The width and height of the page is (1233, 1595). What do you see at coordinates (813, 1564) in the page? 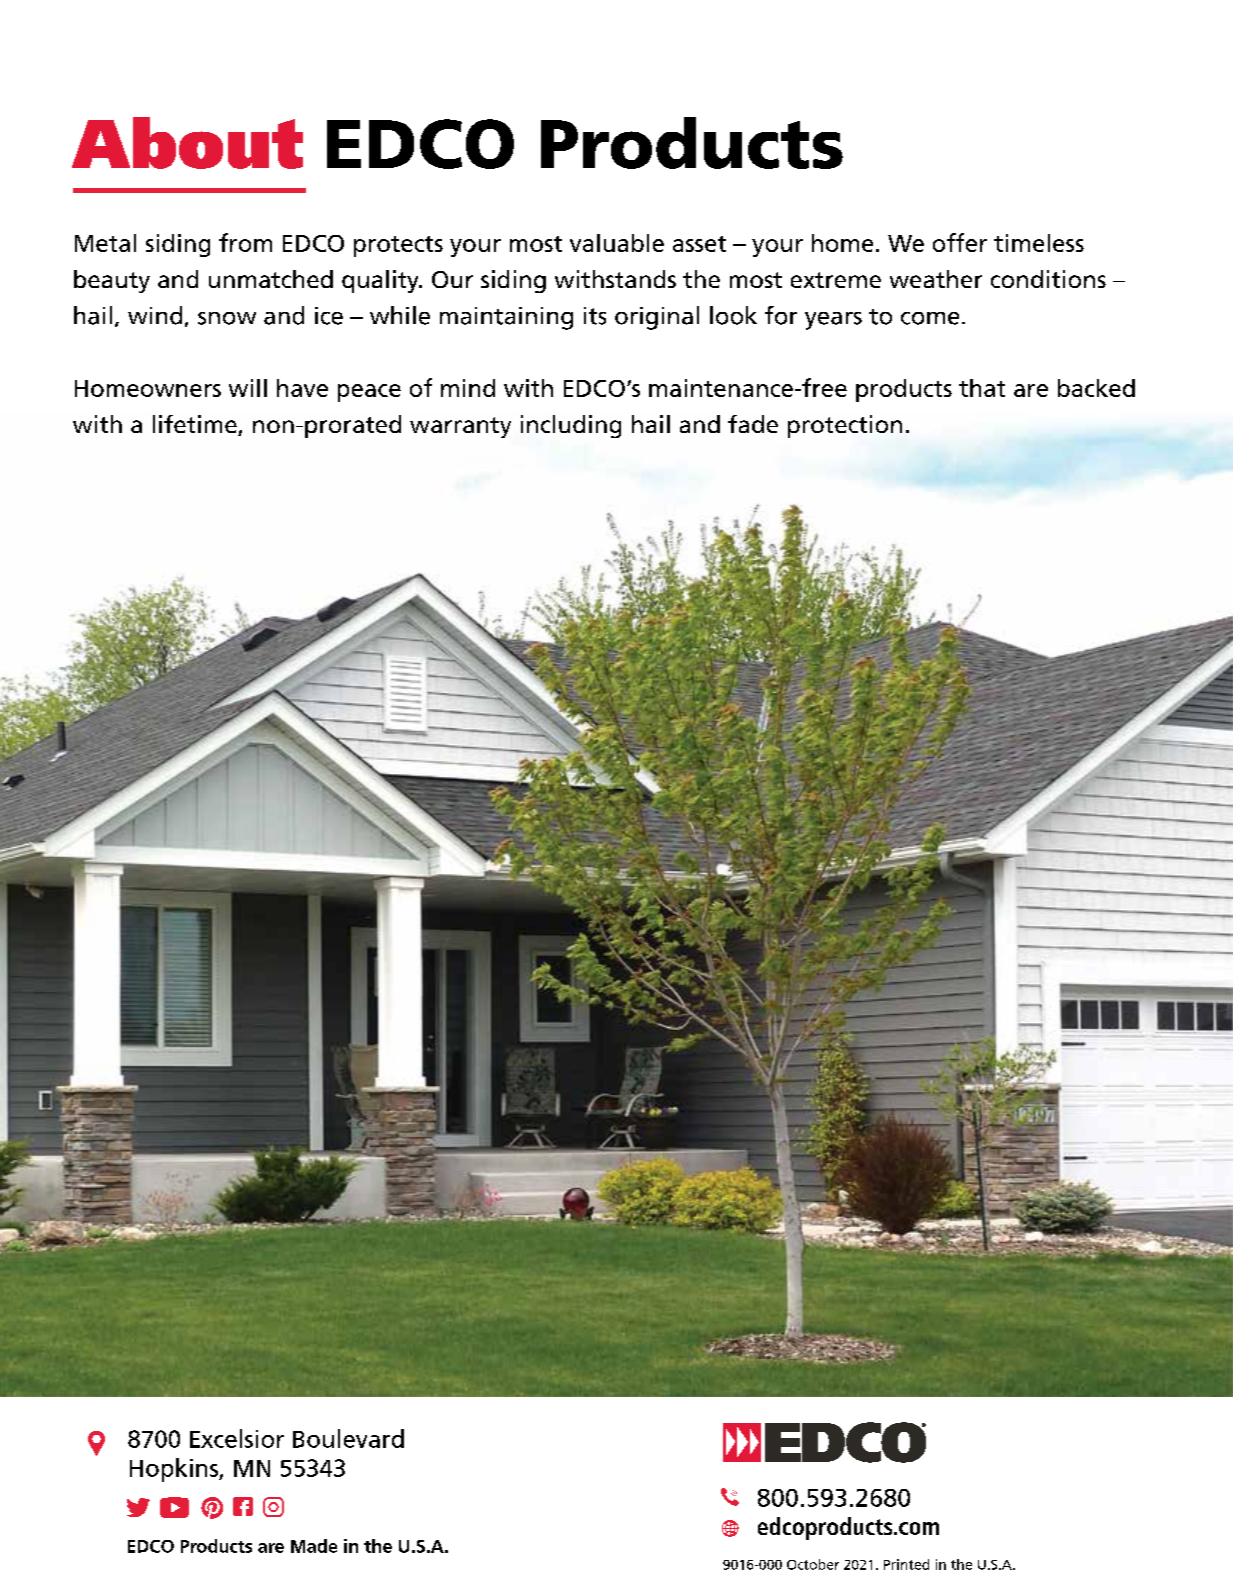
I see `October` at bounding box center [813, 1564].
